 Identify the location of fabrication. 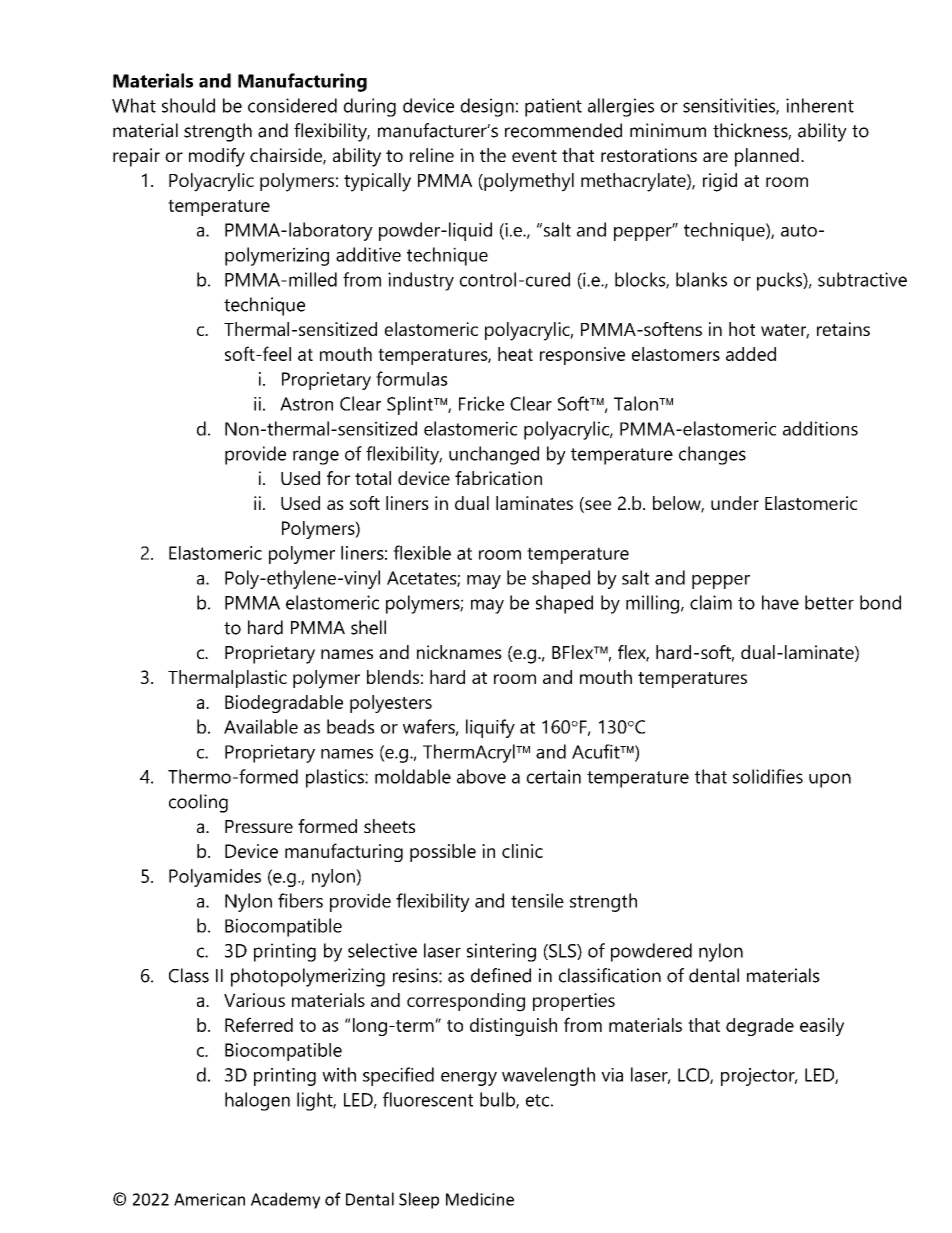
(498, 478).
